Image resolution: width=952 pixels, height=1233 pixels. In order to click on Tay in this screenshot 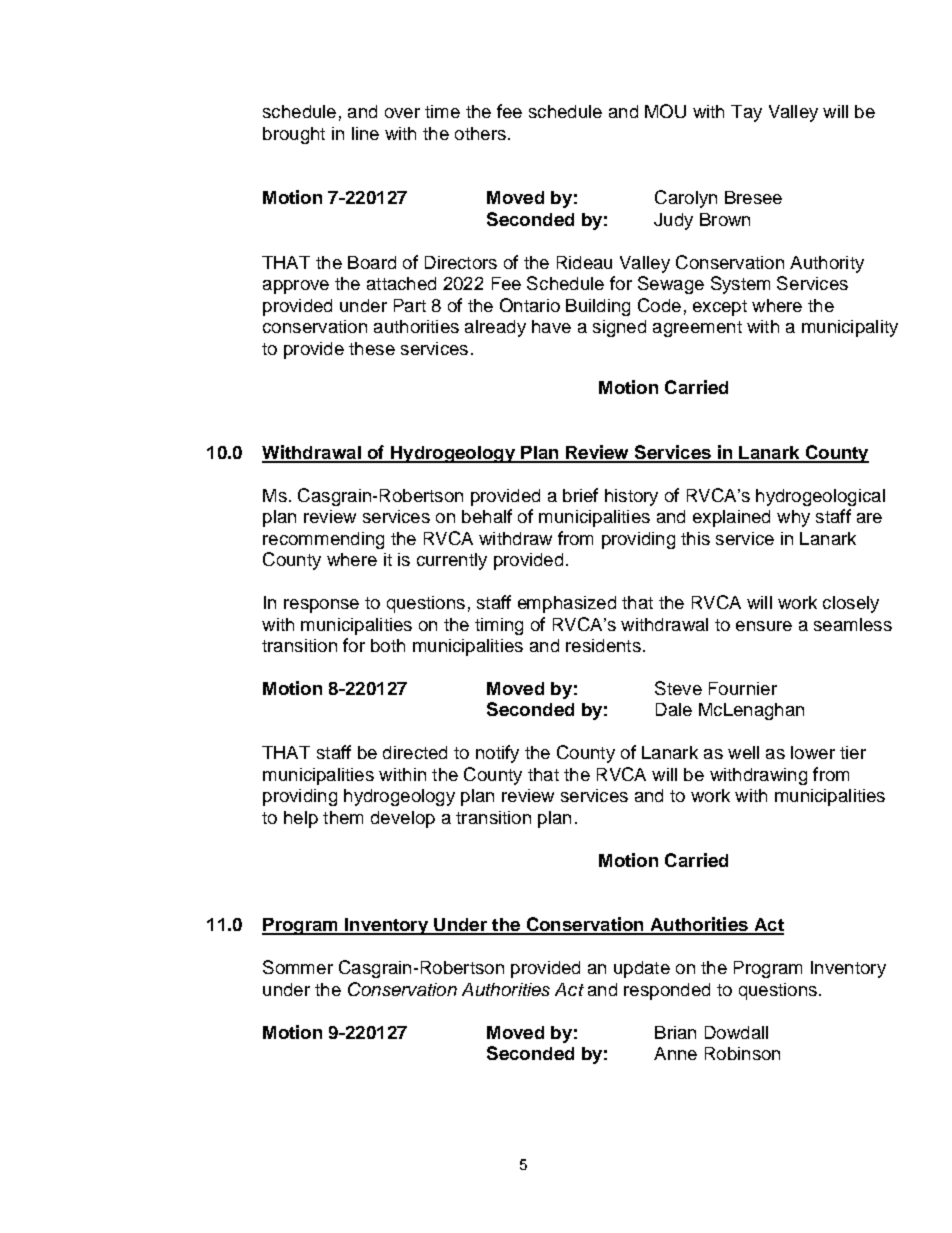, I will do `click(746, 113)`.
